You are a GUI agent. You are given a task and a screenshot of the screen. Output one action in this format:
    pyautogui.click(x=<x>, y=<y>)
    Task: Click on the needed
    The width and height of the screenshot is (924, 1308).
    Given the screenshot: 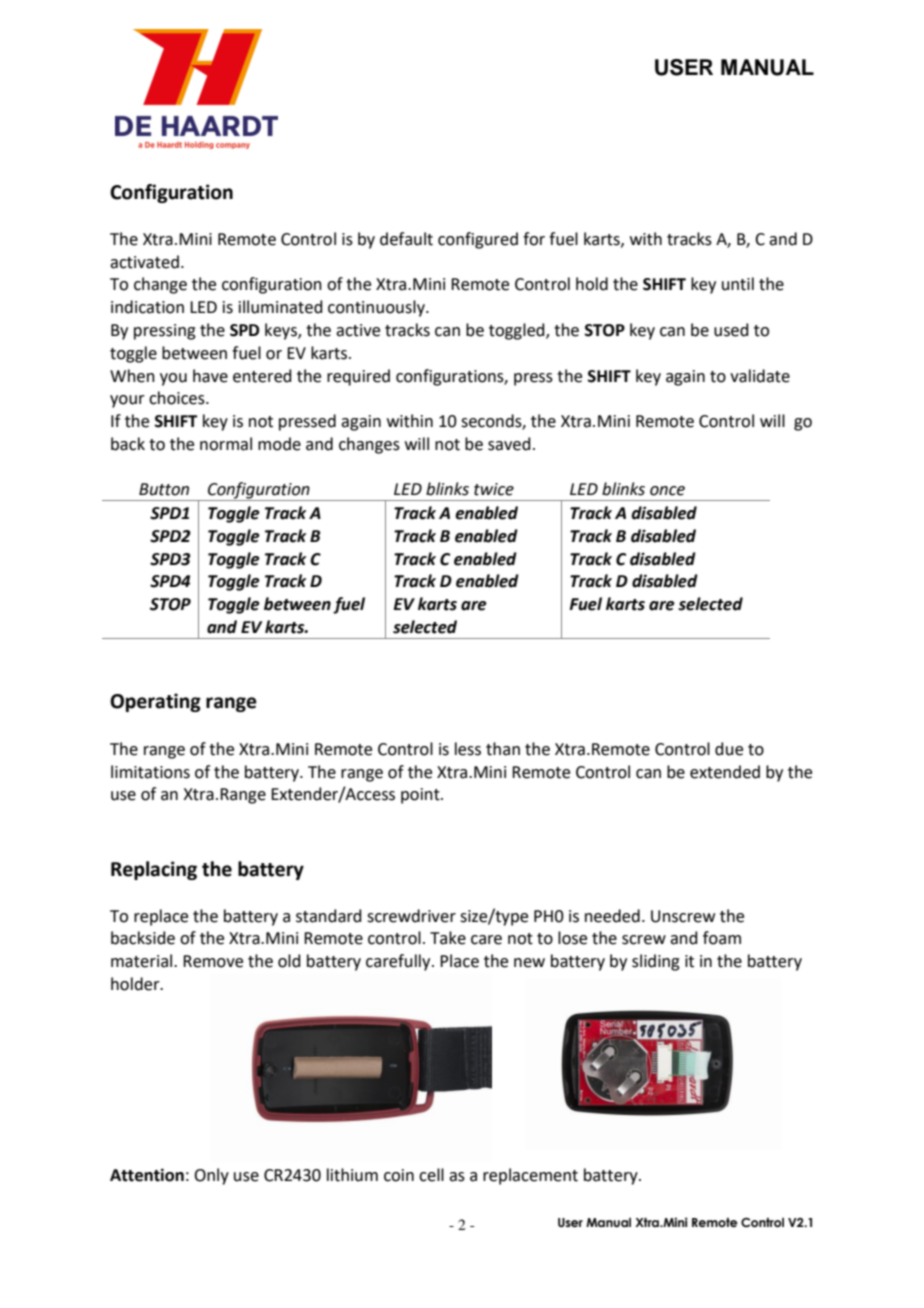 What is the action you would take?
    pyautogui.click(x=612, y=916)
